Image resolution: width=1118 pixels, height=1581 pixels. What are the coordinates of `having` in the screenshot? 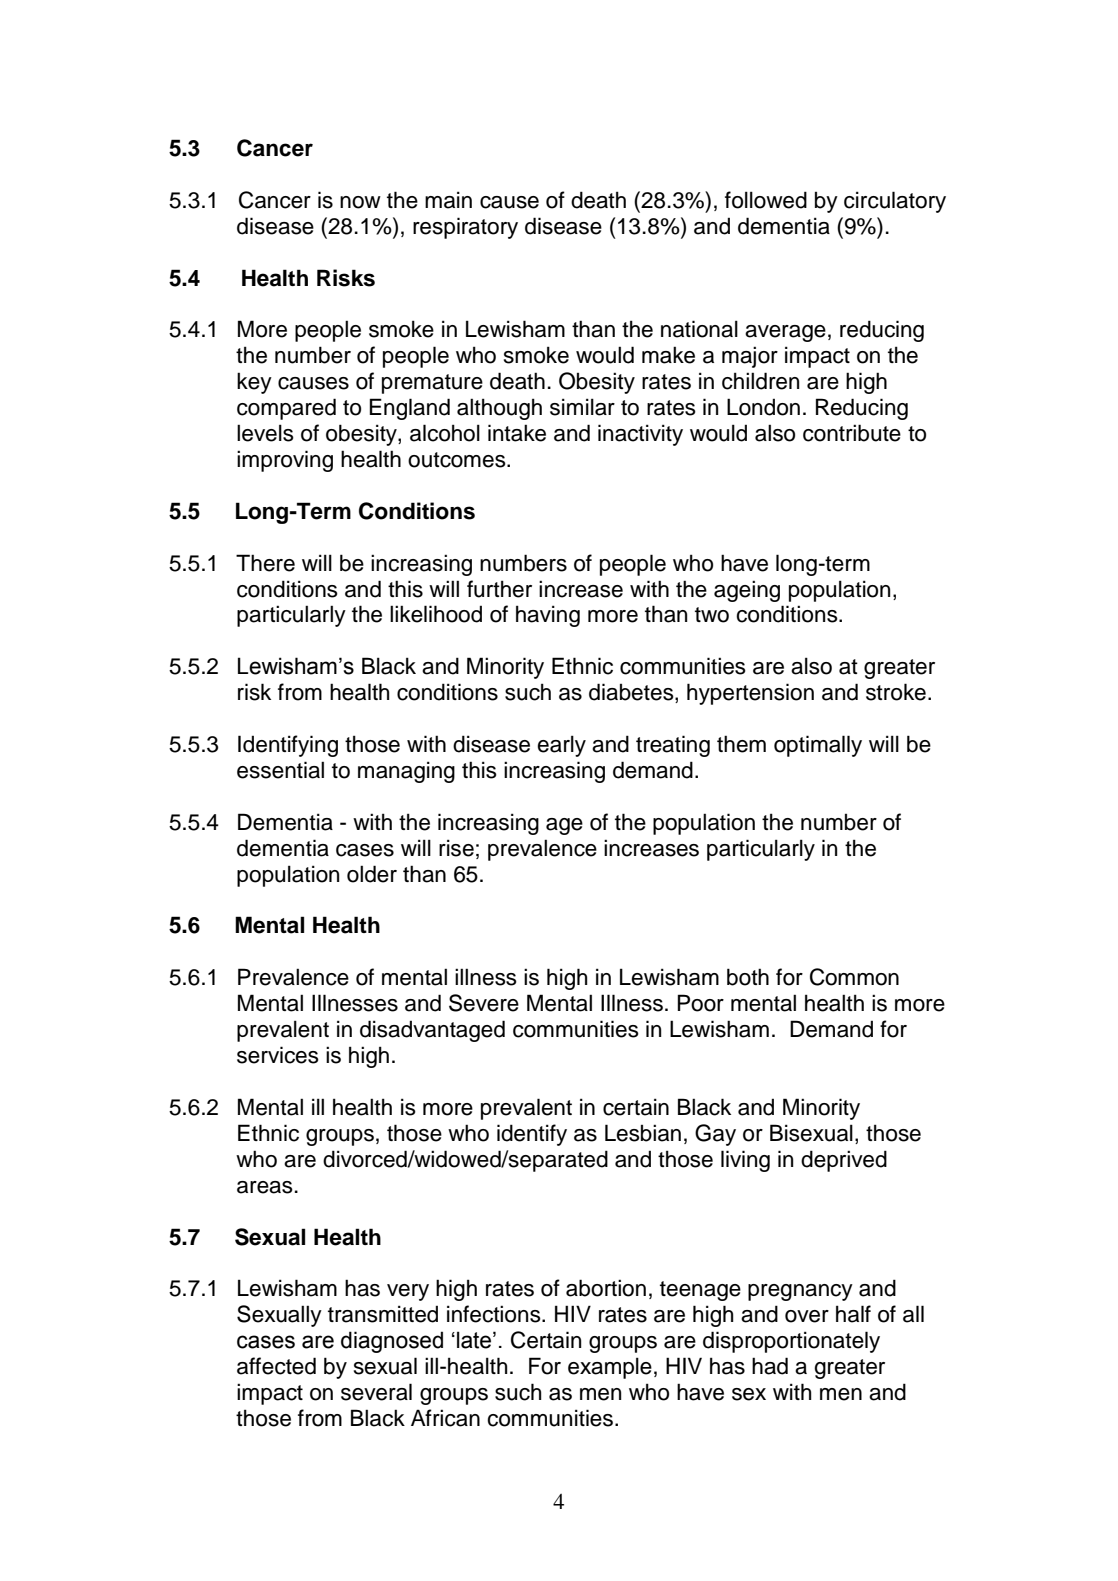 It's located at (548, 616).
